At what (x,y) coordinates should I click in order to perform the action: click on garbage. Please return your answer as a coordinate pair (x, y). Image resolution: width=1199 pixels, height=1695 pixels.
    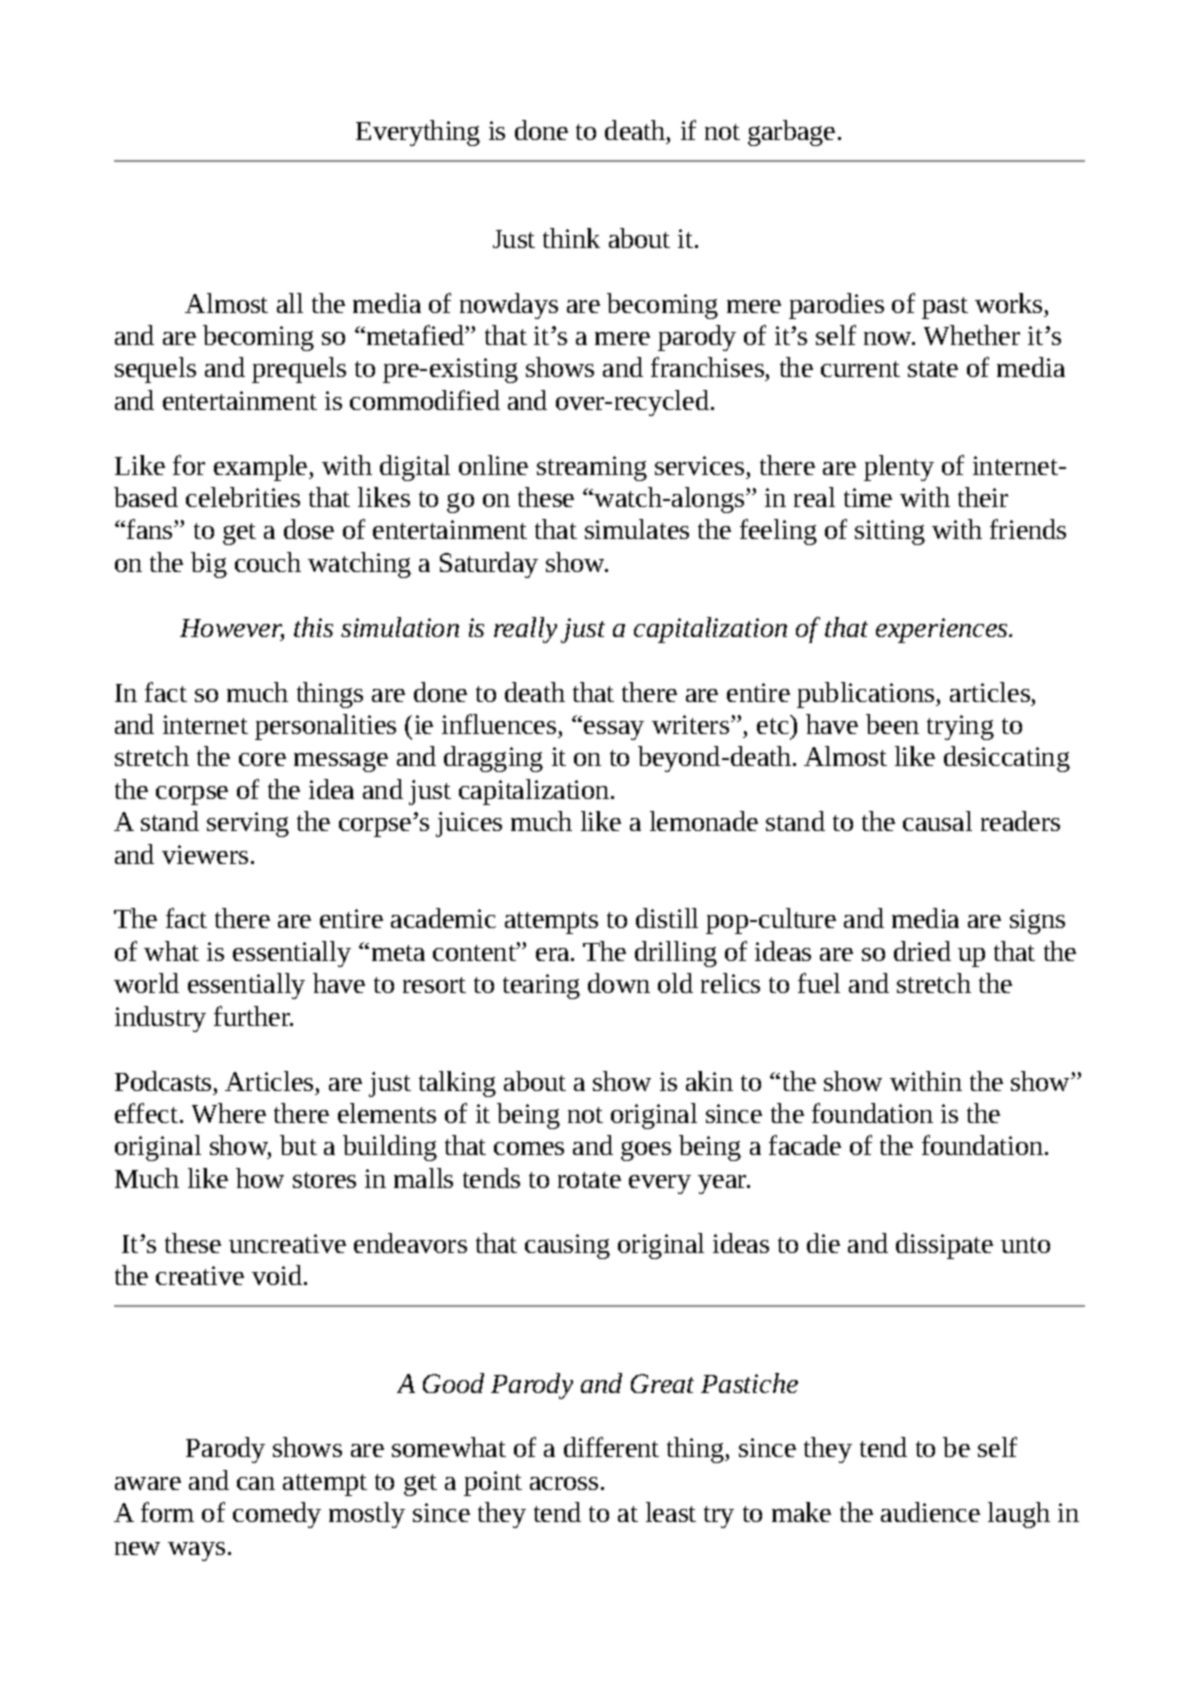
    Looking at the image, I should click on (791, 133).
